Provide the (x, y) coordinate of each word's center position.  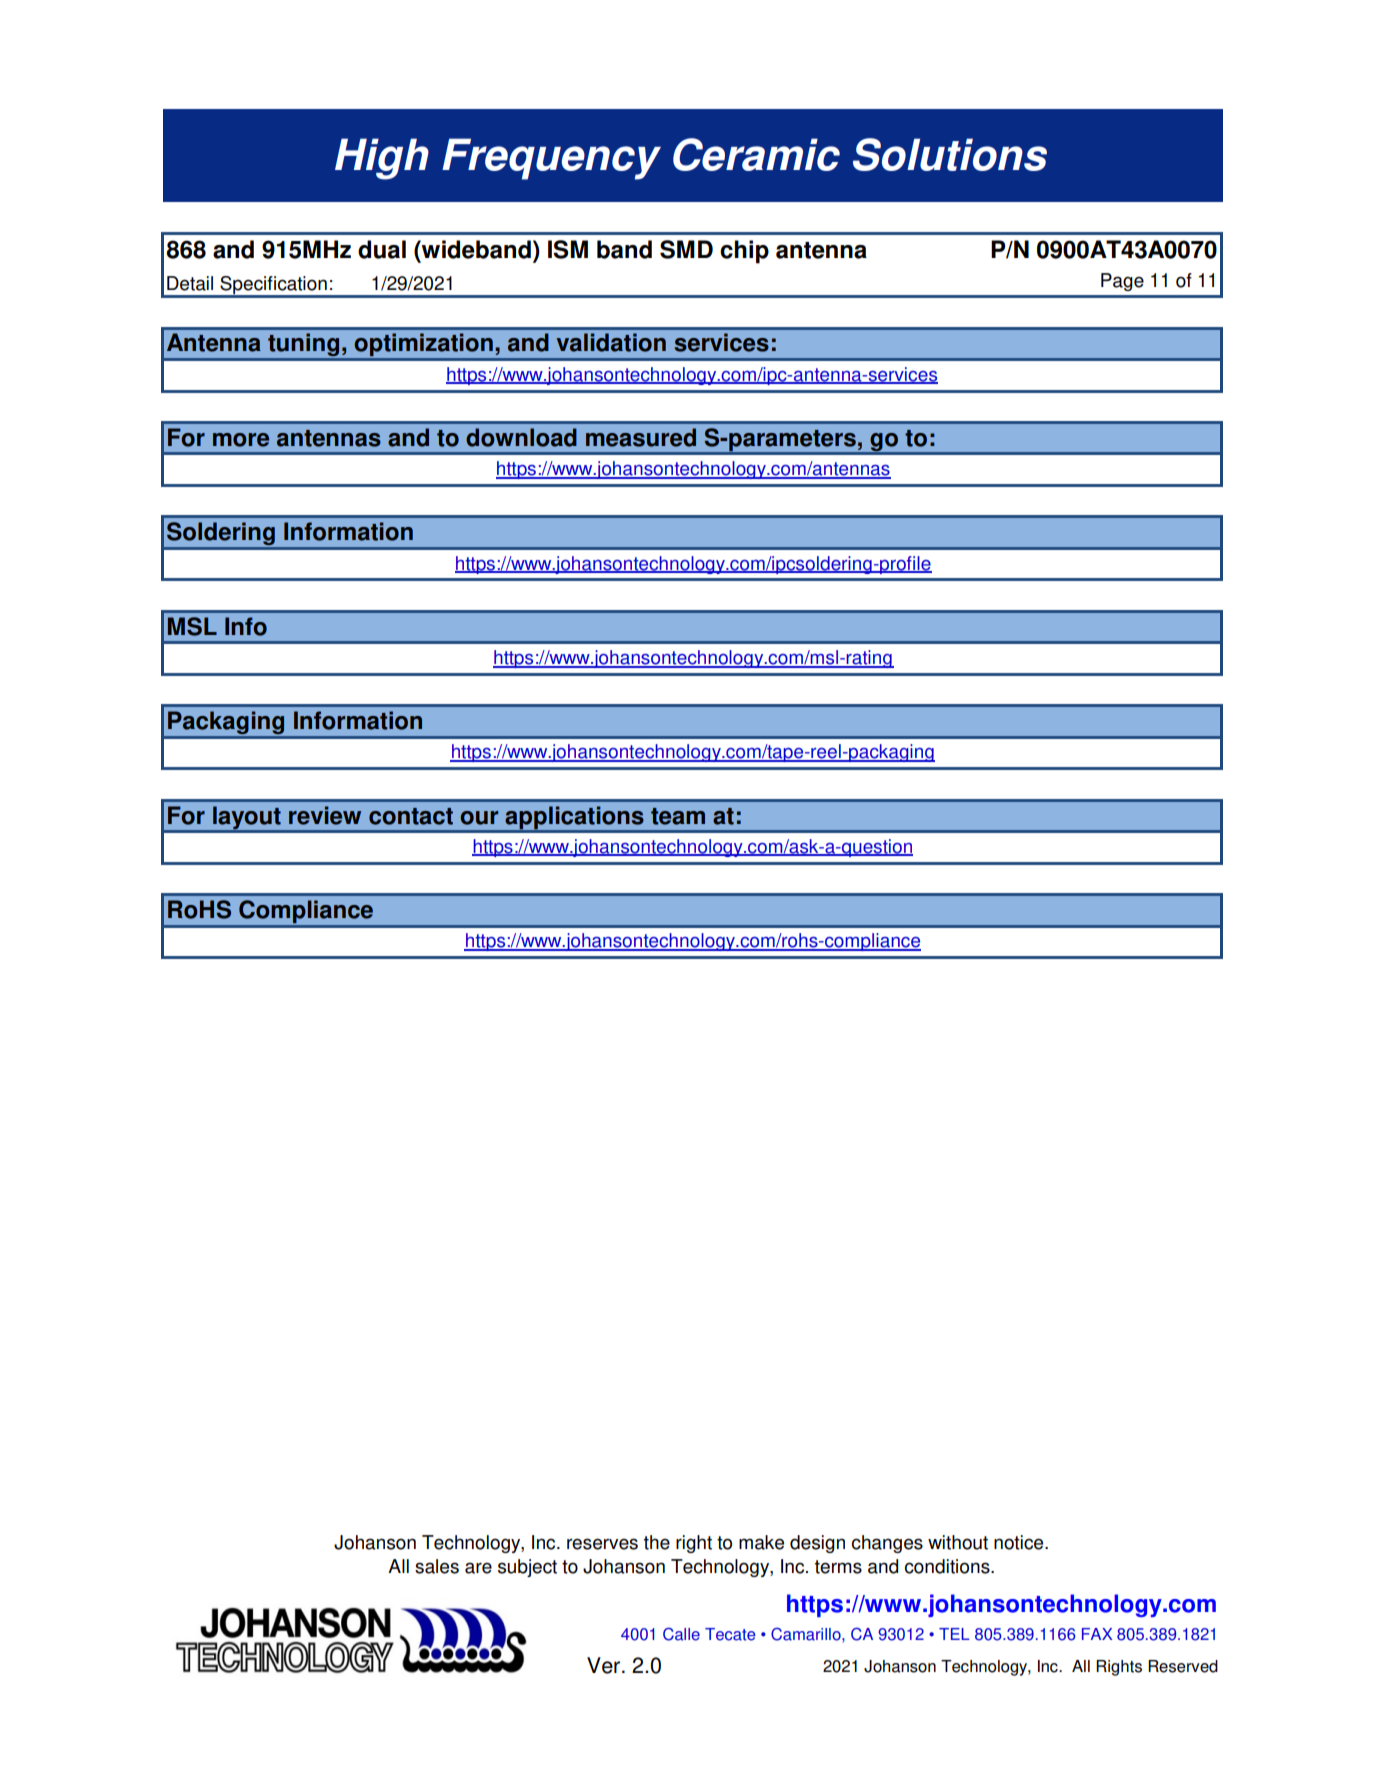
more (241, 440)
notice (1020, 1542)
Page (1122, 282)
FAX (1097, 1634)
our (479, 818)
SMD (686, 249)
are (478, 1568)
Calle (681, 1634)
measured (641, 437)
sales (437, 1566)
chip (744, 252)
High (382, 159)
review (325, 815)
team (678, 816)
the (657, 1542)
